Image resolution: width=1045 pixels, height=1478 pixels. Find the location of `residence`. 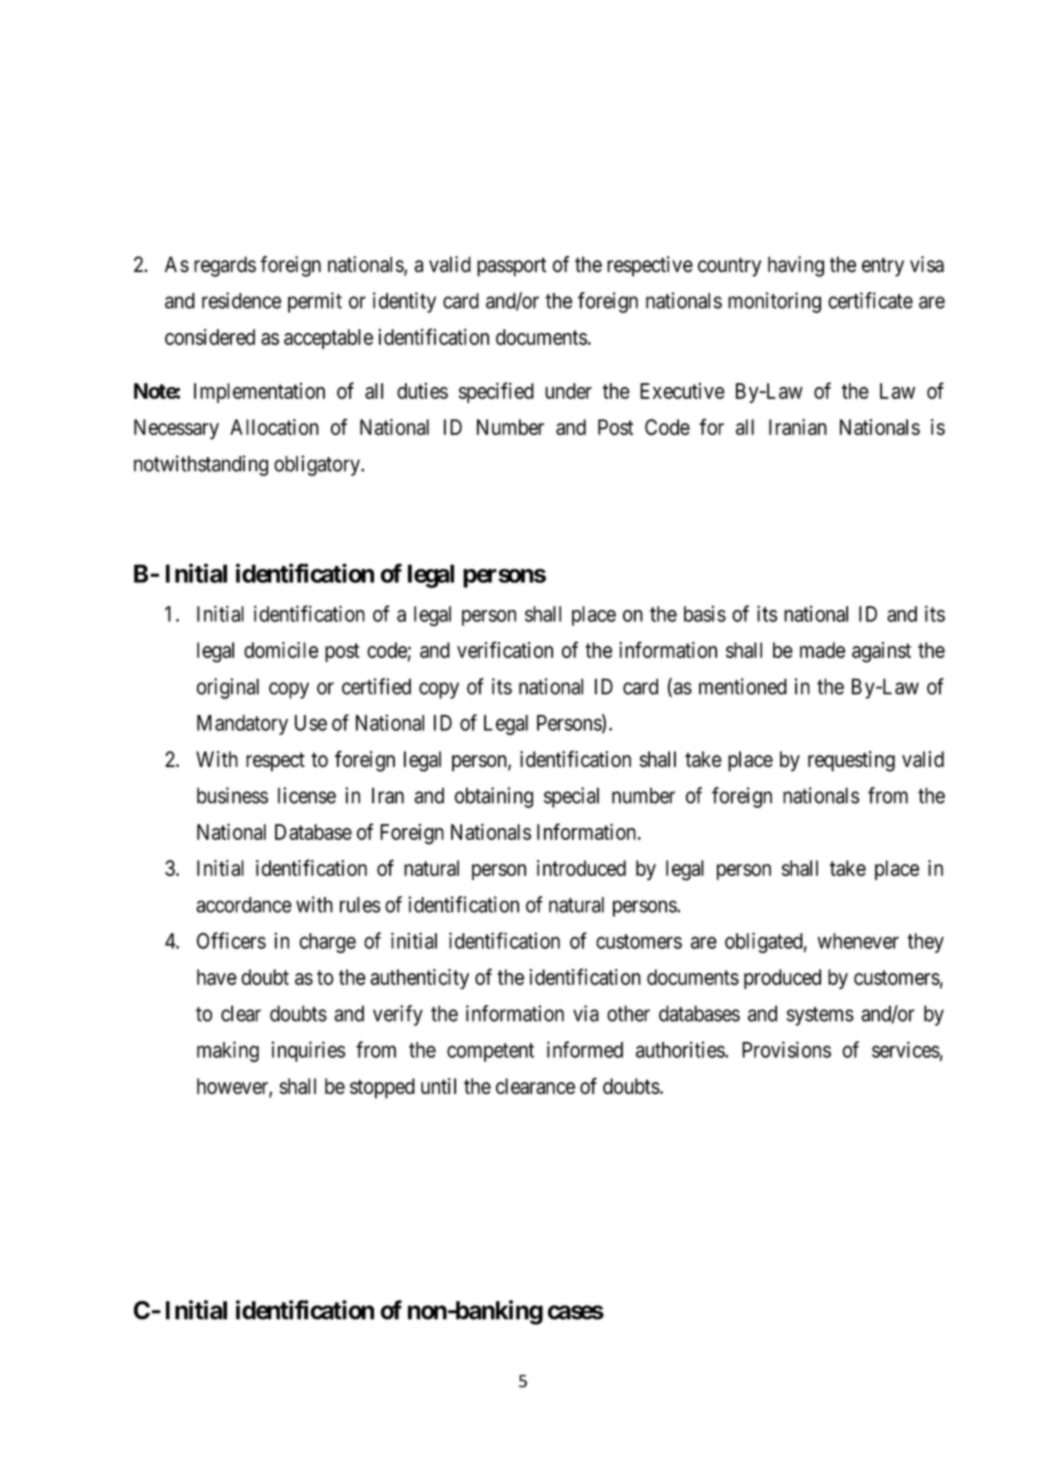

residence is located at coordinates (241, 300).
